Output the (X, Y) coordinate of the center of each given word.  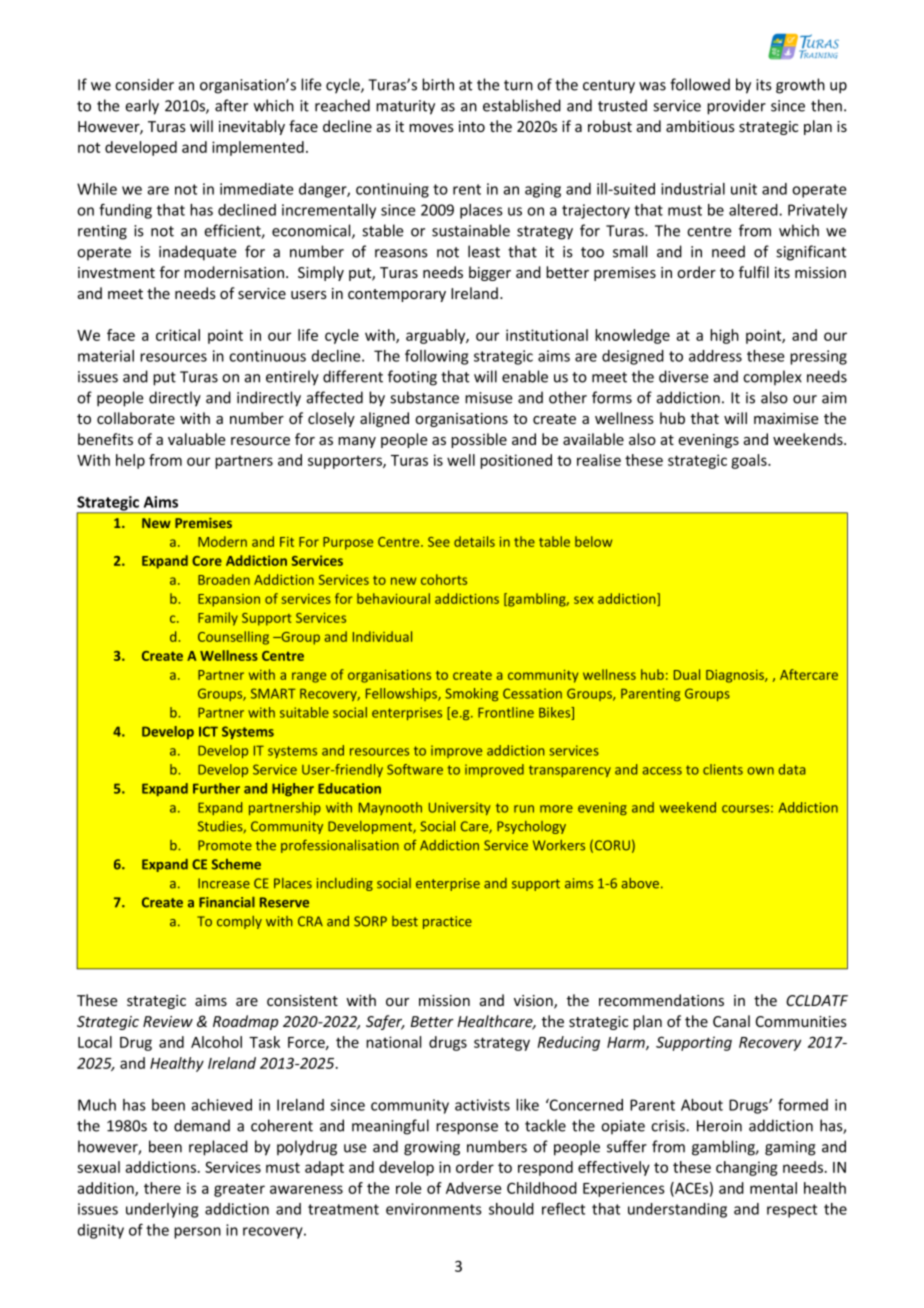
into (472, 126)
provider (736, 107)
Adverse (473, 1188)
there (162, 1188)
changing (747, 1168)
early (142, 107)
